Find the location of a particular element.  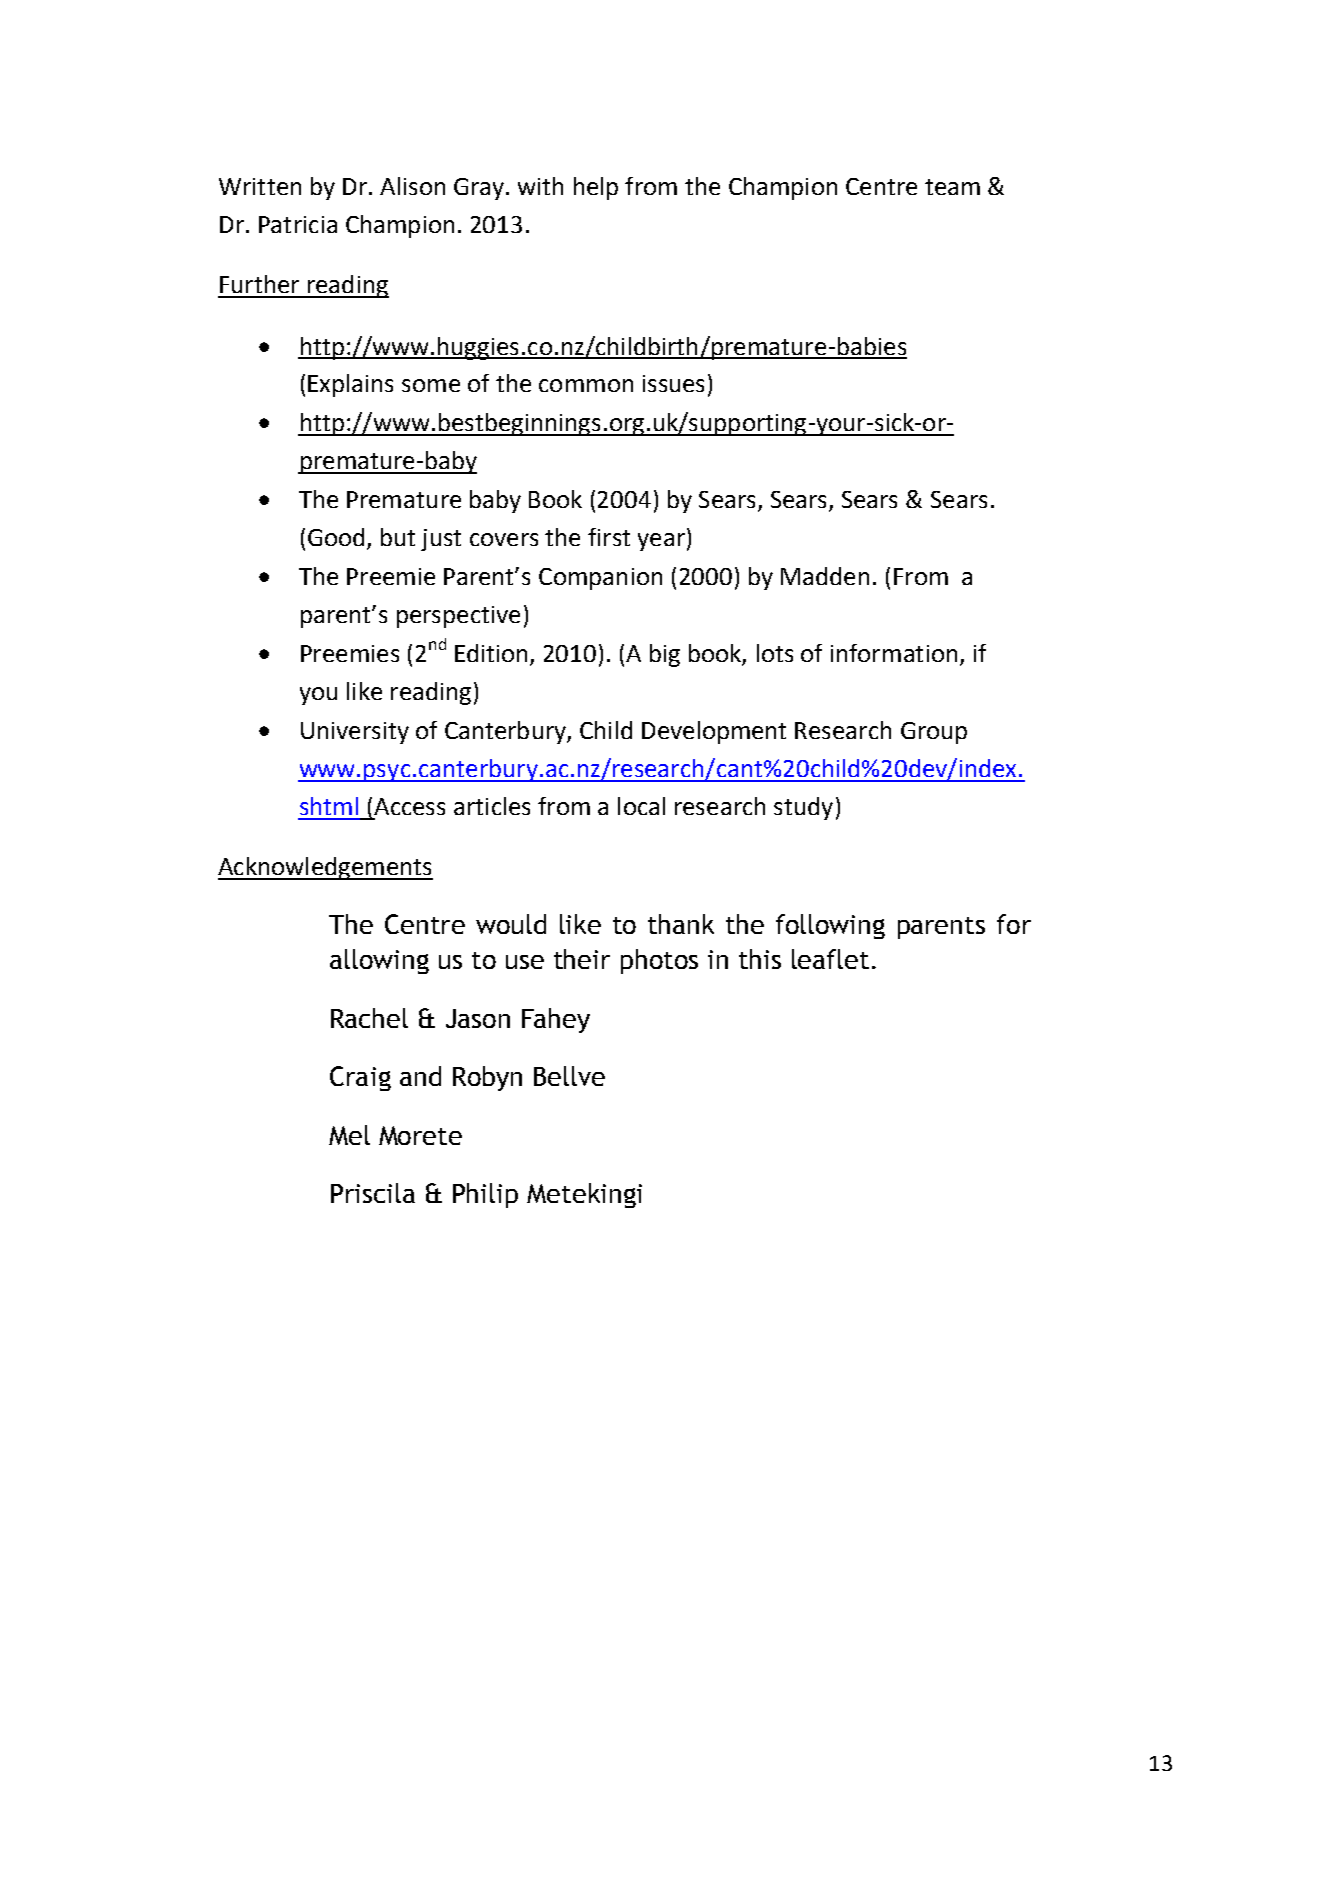

University is located at coordinates (355, 733).
